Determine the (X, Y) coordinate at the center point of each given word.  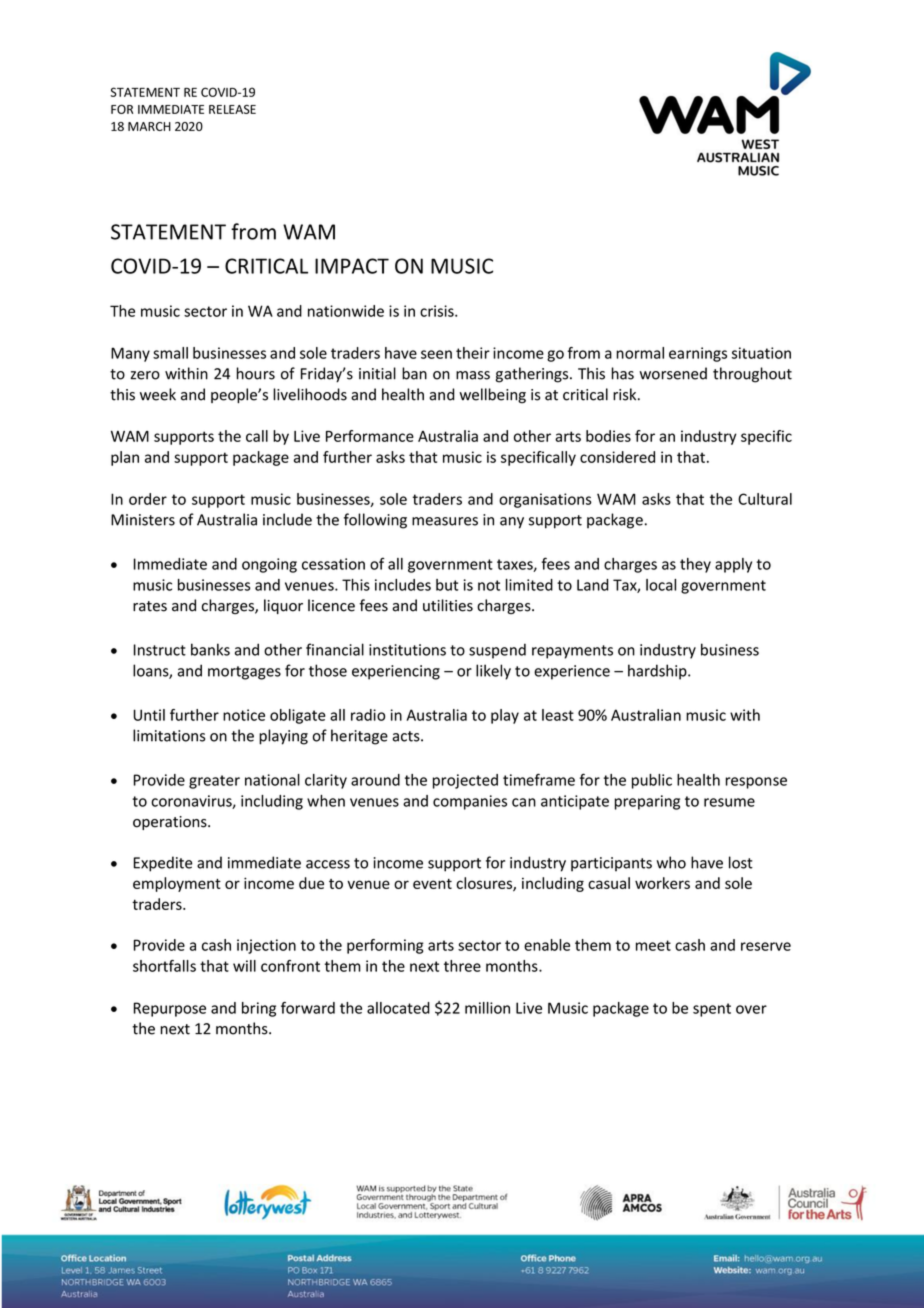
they (695, 565)
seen (436, 354)
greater (214, 782)
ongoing (269, 565)
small (170, 353)
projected (465, 781)
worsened (673, 373)
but (447, 585)
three (462, 966)
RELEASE (232, 109)
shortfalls (164, 966)
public (652, 781)
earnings (698, 354)
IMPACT (352, 266)
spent (712, 1010)
